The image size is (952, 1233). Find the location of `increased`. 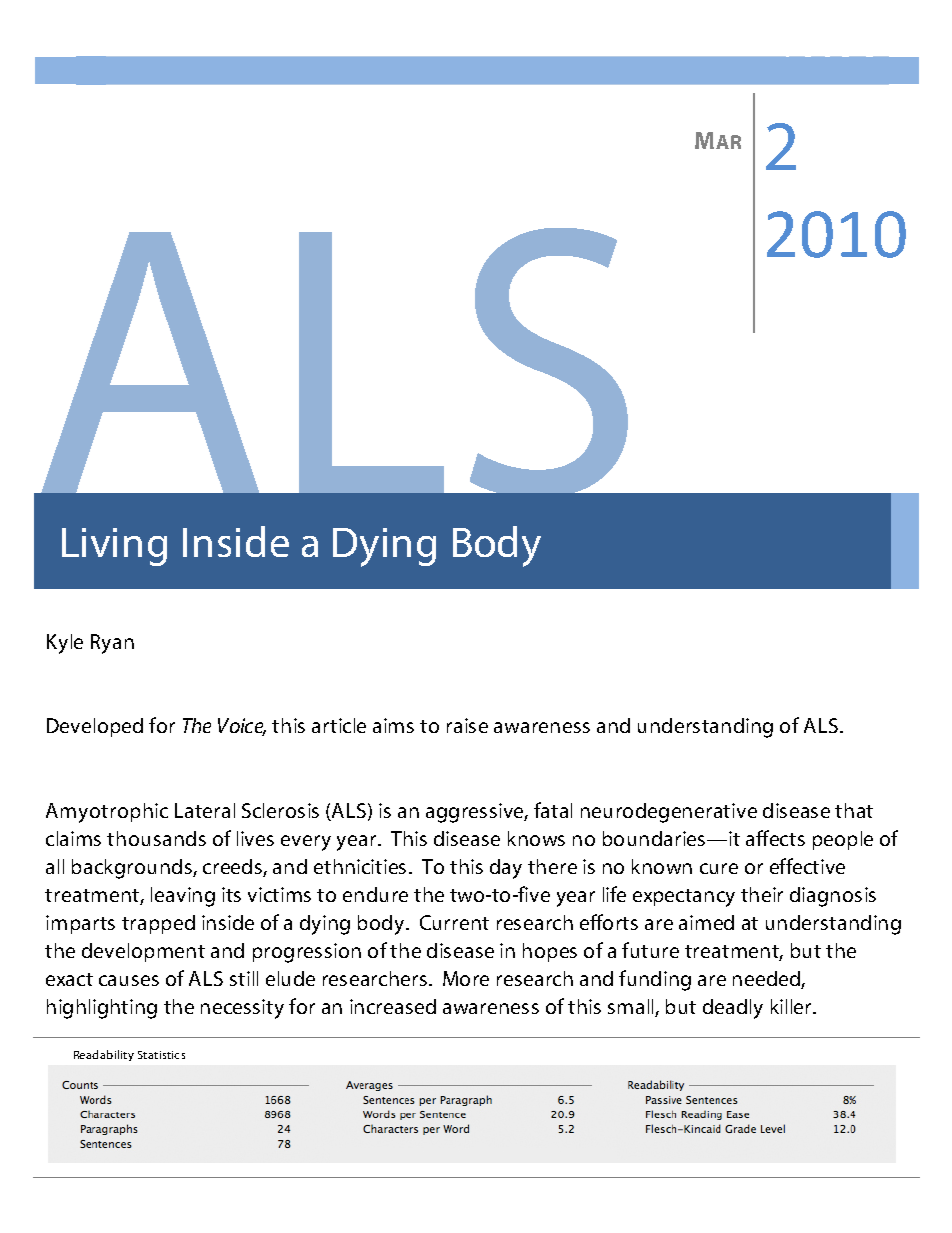

increased is located at coordinates (393, 1006).
